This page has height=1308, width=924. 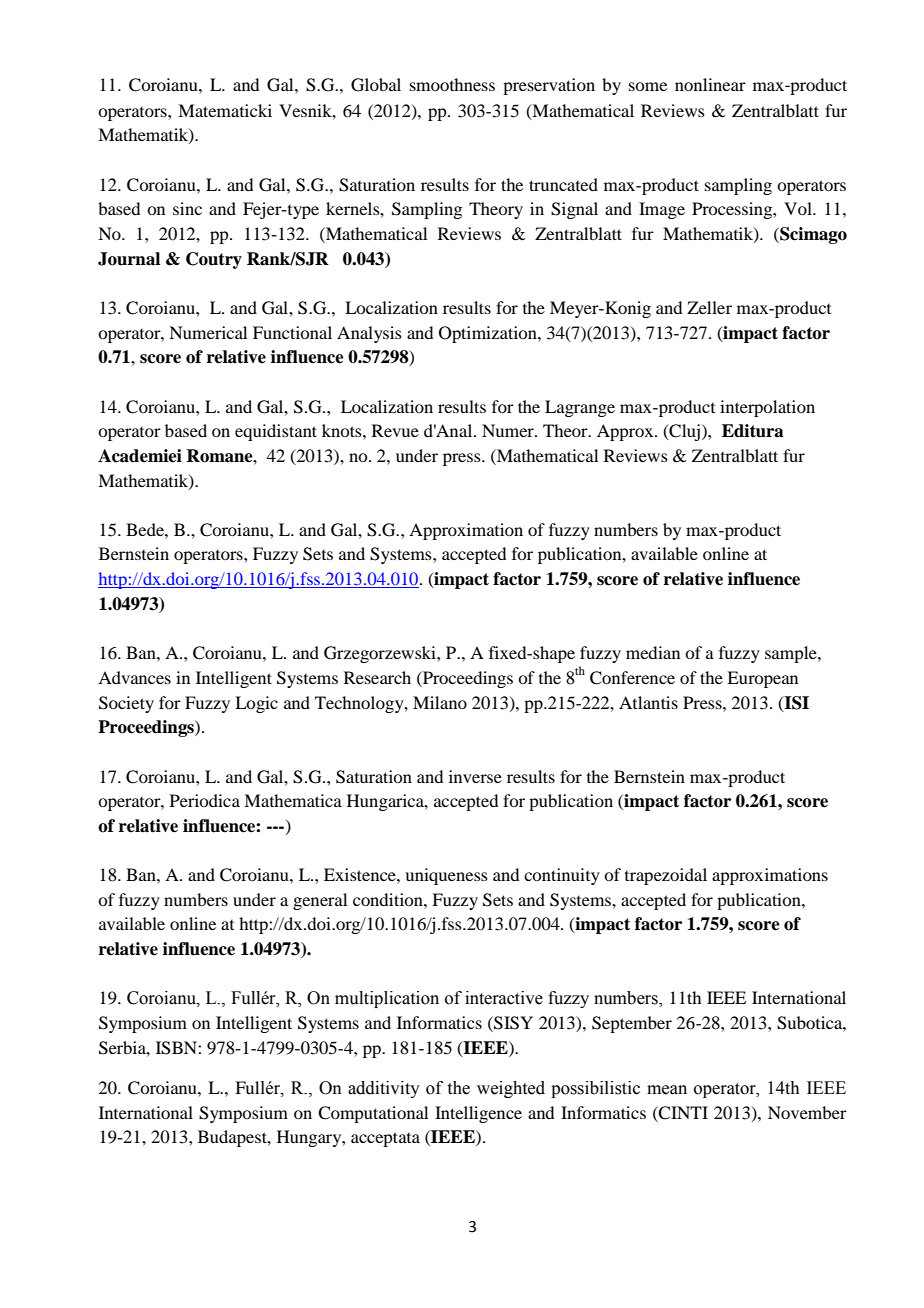 I want to click on smoothness, so click(x=452, y=84).
